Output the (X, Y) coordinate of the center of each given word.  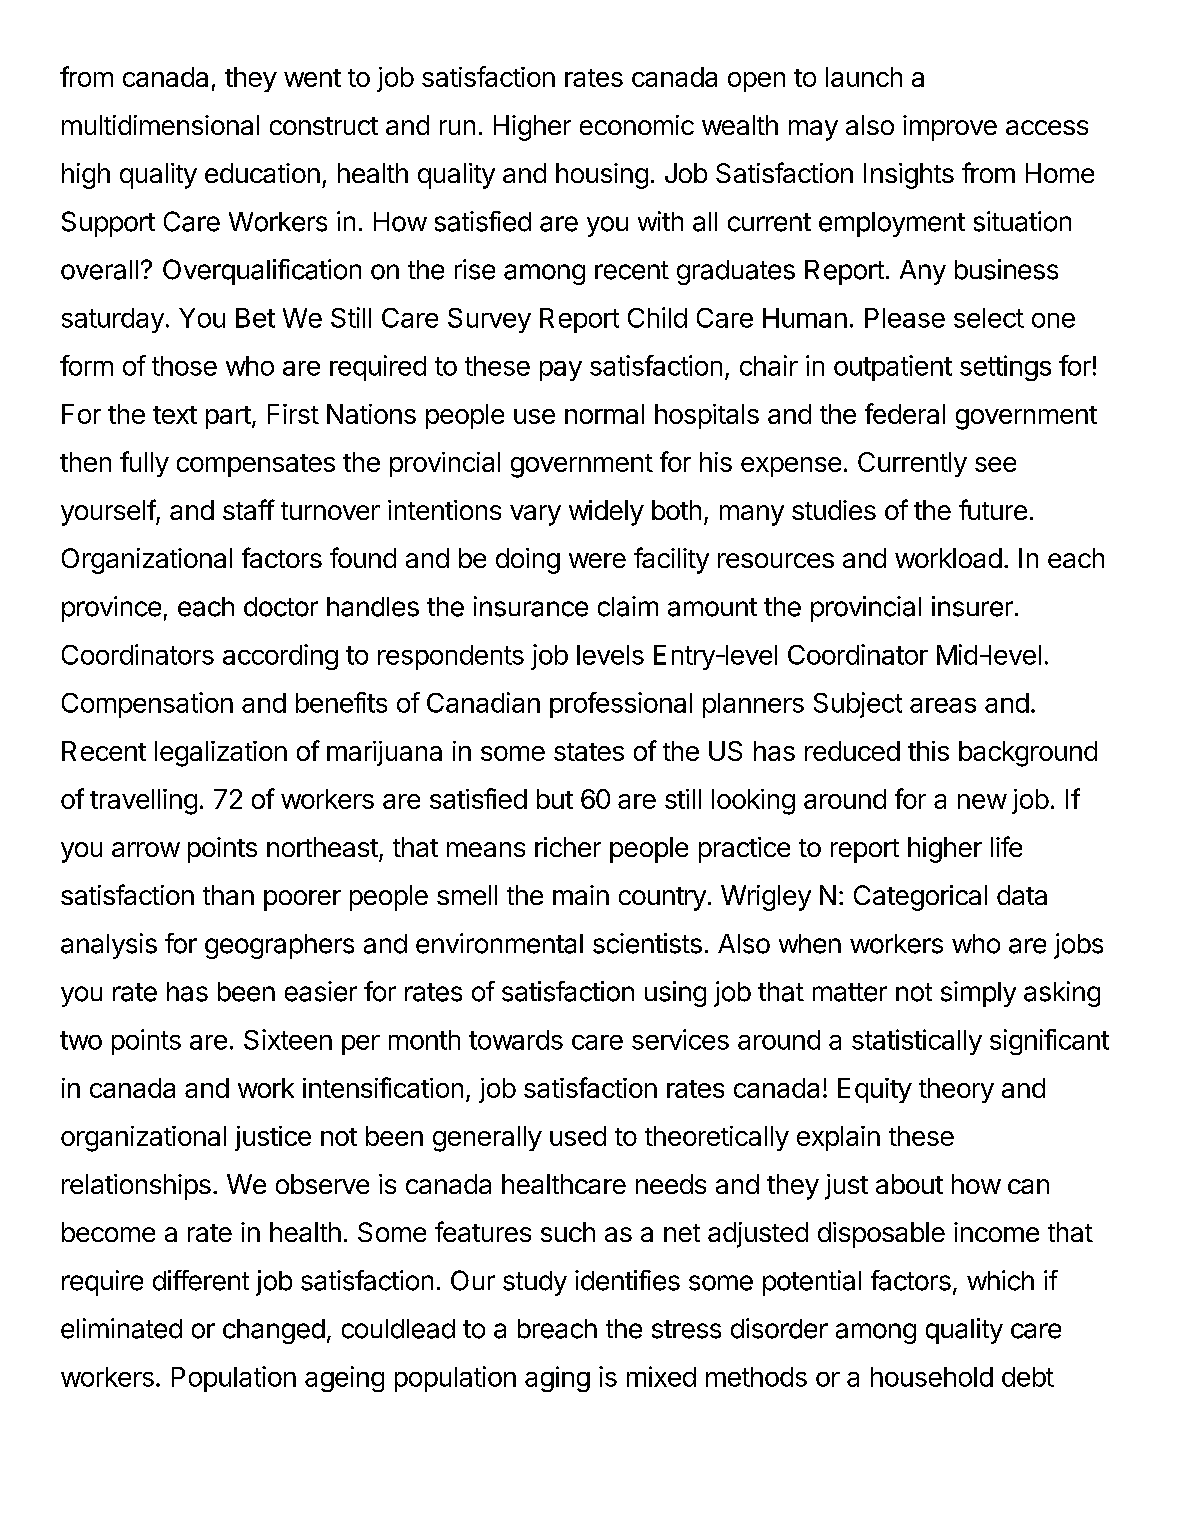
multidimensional (160, 125)
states (589, 752)
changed (274, 1331)
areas (943, 705)
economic (637, 125)
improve (950, 128)
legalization (221, 754)
